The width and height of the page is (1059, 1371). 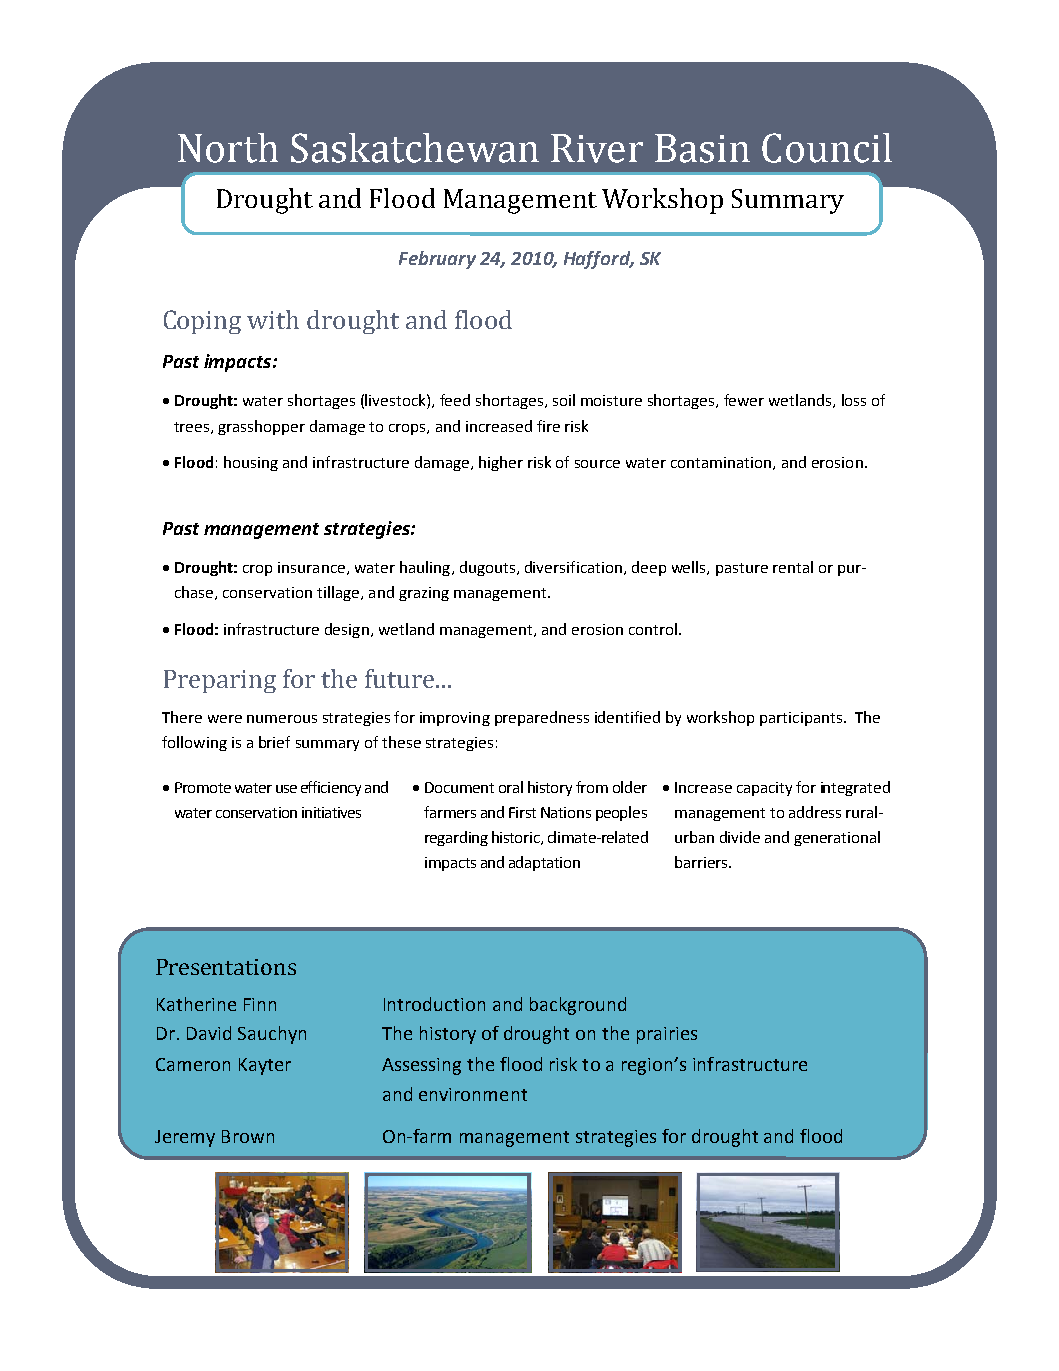 I want to click on North, so click(x=228, y=148).
